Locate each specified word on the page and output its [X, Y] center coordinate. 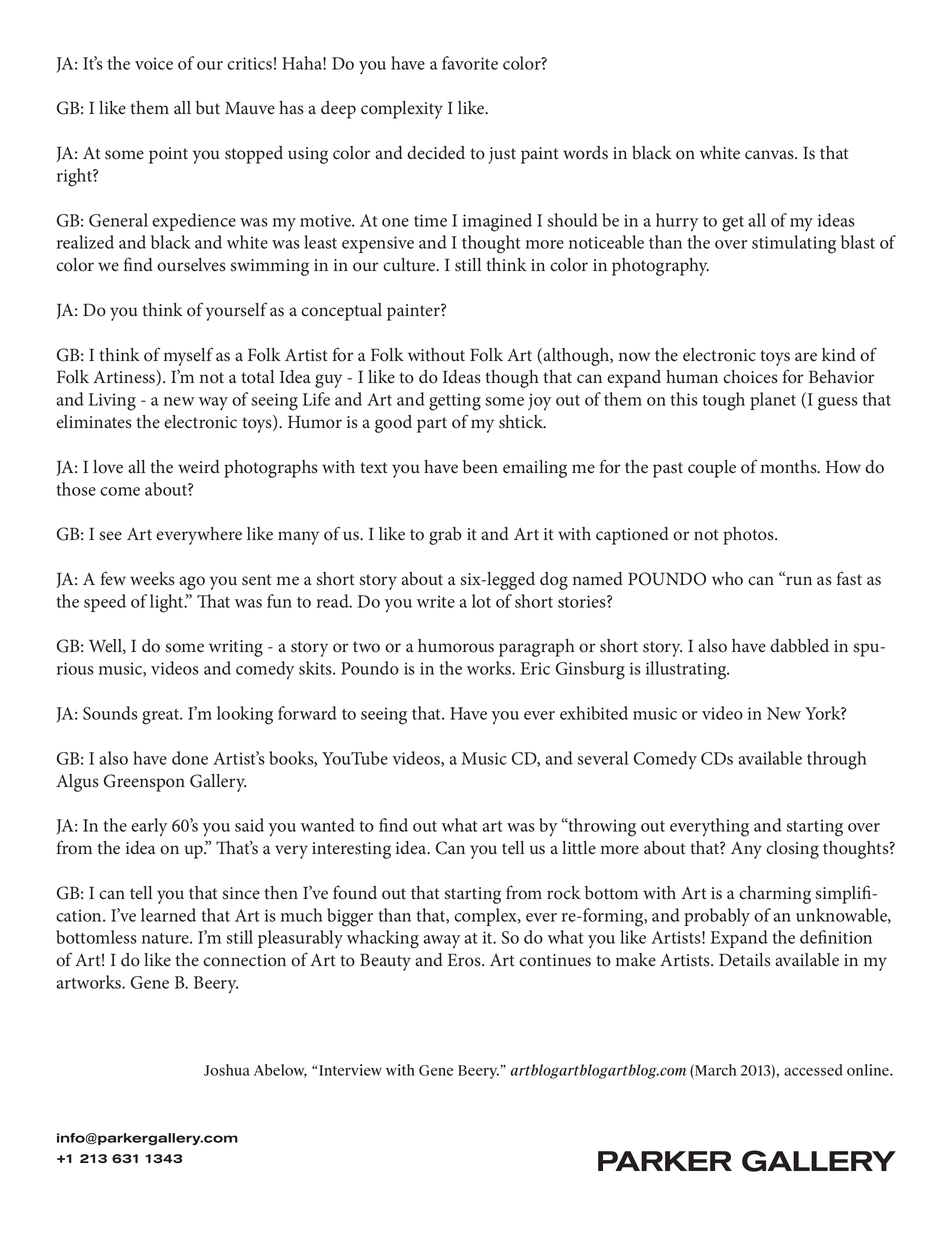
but [208, 108]
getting [455, 402]
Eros [465, 960]
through [837, 760]
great [162, 717]
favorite [470, 63]
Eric [535, 668]
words [585, 153]
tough [723, 401]
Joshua [227, 1070]
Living [112, 402]
